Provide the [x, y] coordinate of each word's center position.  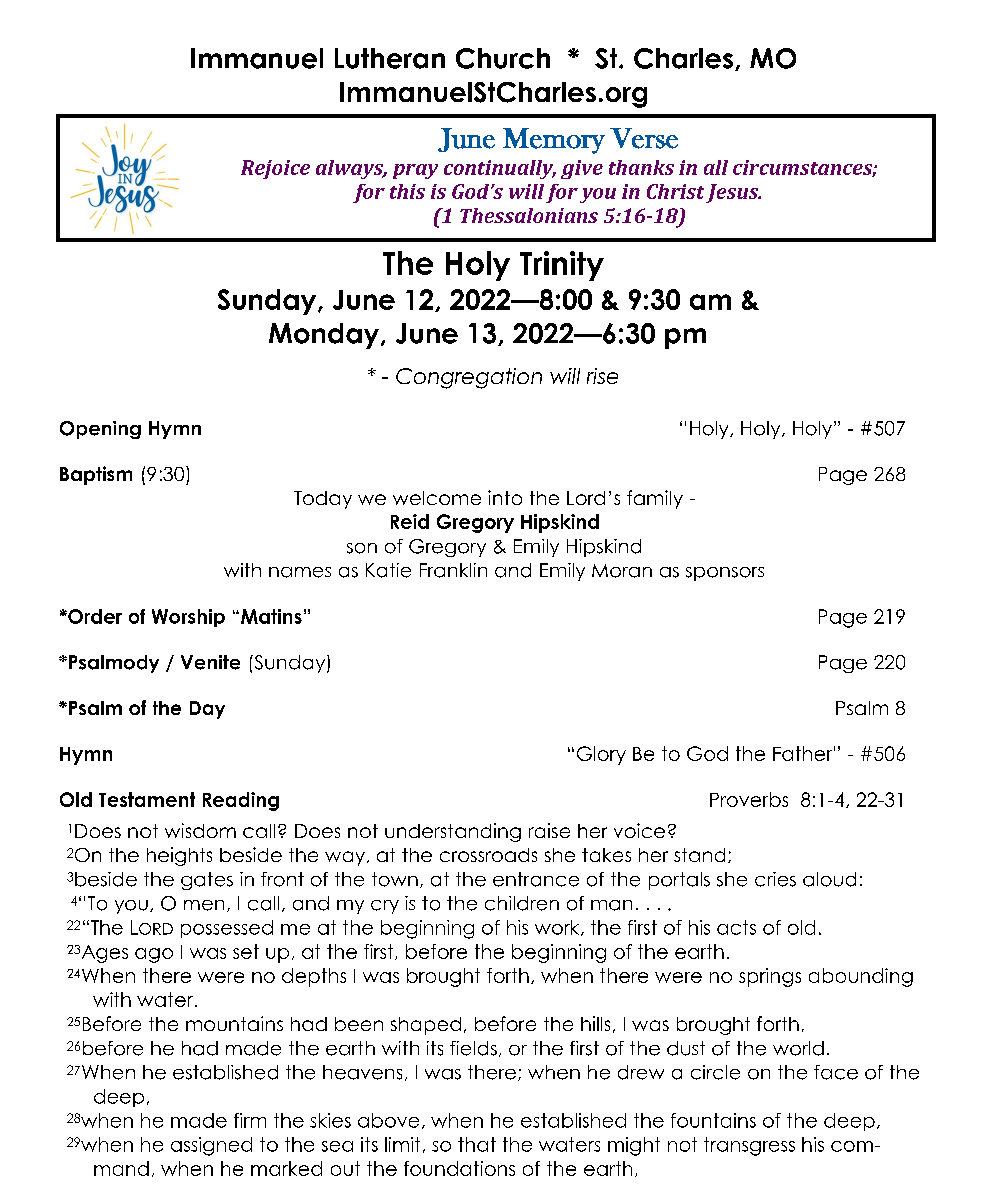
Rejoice [275, 169]
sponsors [725, 574]
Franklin [453, 570]
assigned [211, 1146]
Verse [644, 138]
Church [503, 58]
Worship [188, 618]
